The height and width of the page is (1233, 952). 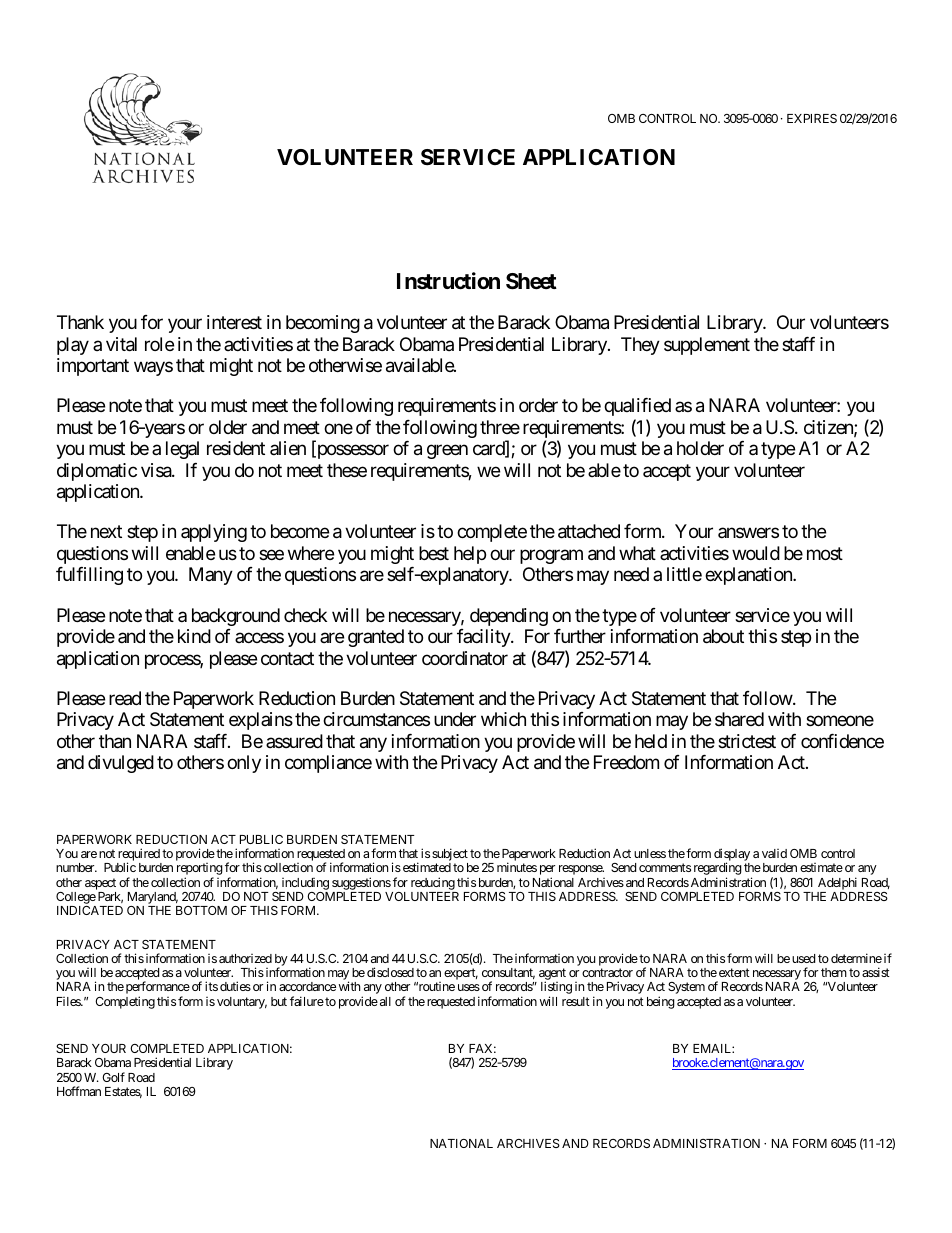 I want to click on kind, so click(x=194, y=636).
